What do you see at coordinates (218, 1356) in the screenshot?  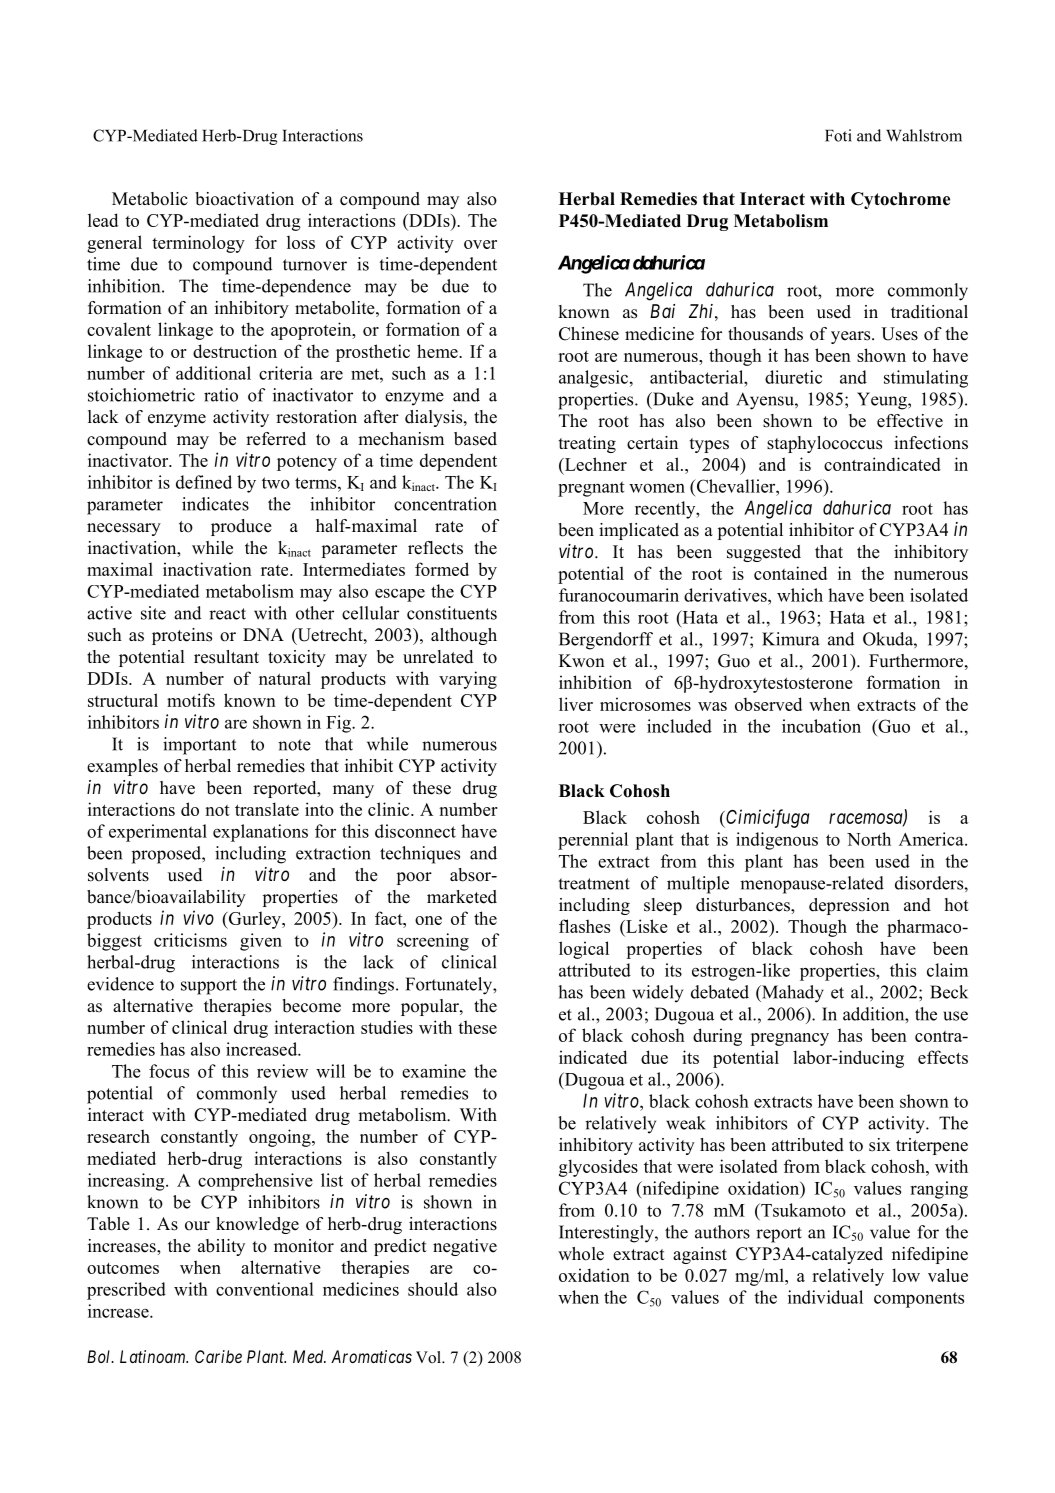 I see `Caribe` at bounding box center [218, 1356].
